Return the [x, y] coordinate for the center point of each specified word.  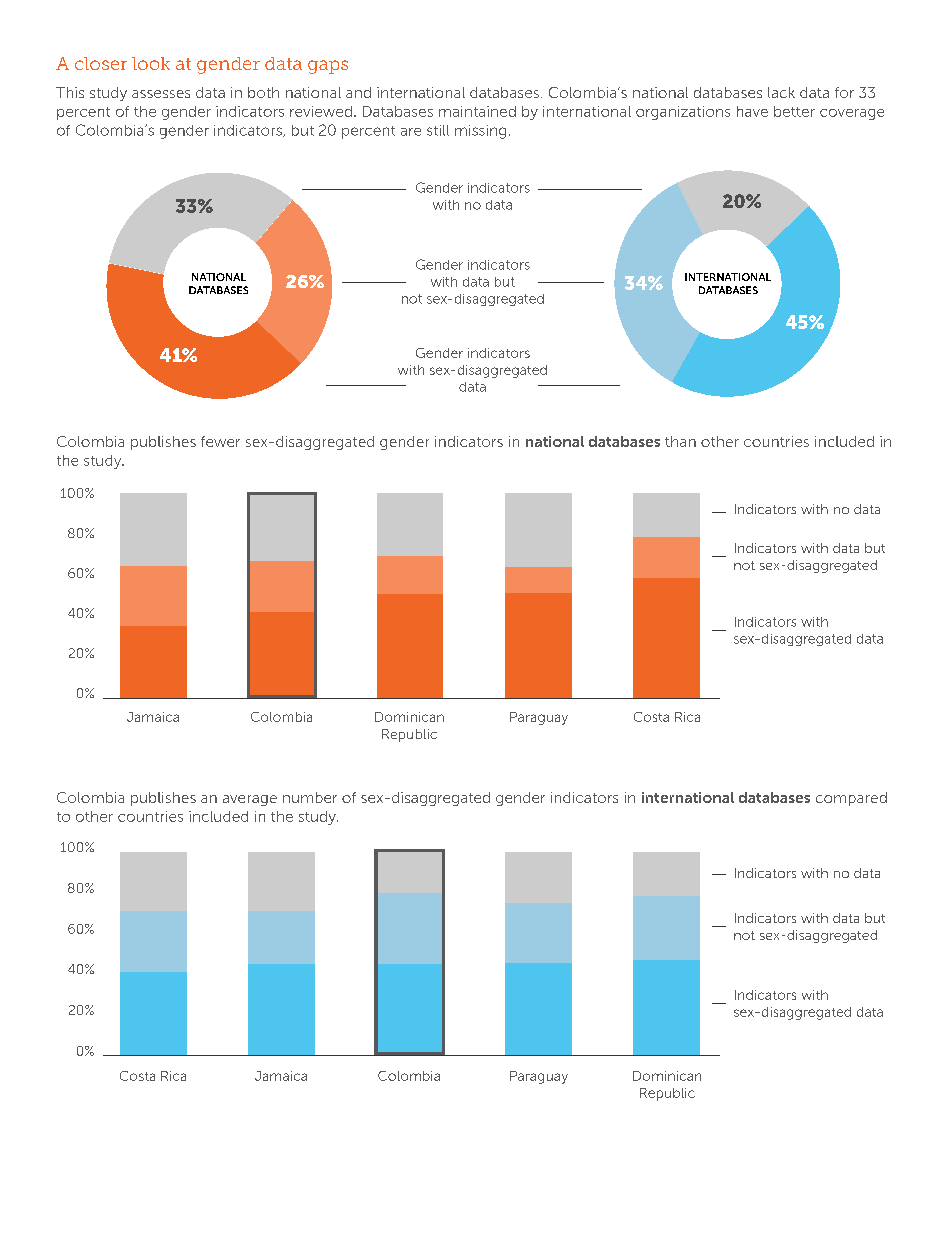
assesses [161, 94]
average [250, 800]
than [680, 441]
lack [781, 92]
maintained [477, 111]
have [752, 111]
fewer [220, 441]
